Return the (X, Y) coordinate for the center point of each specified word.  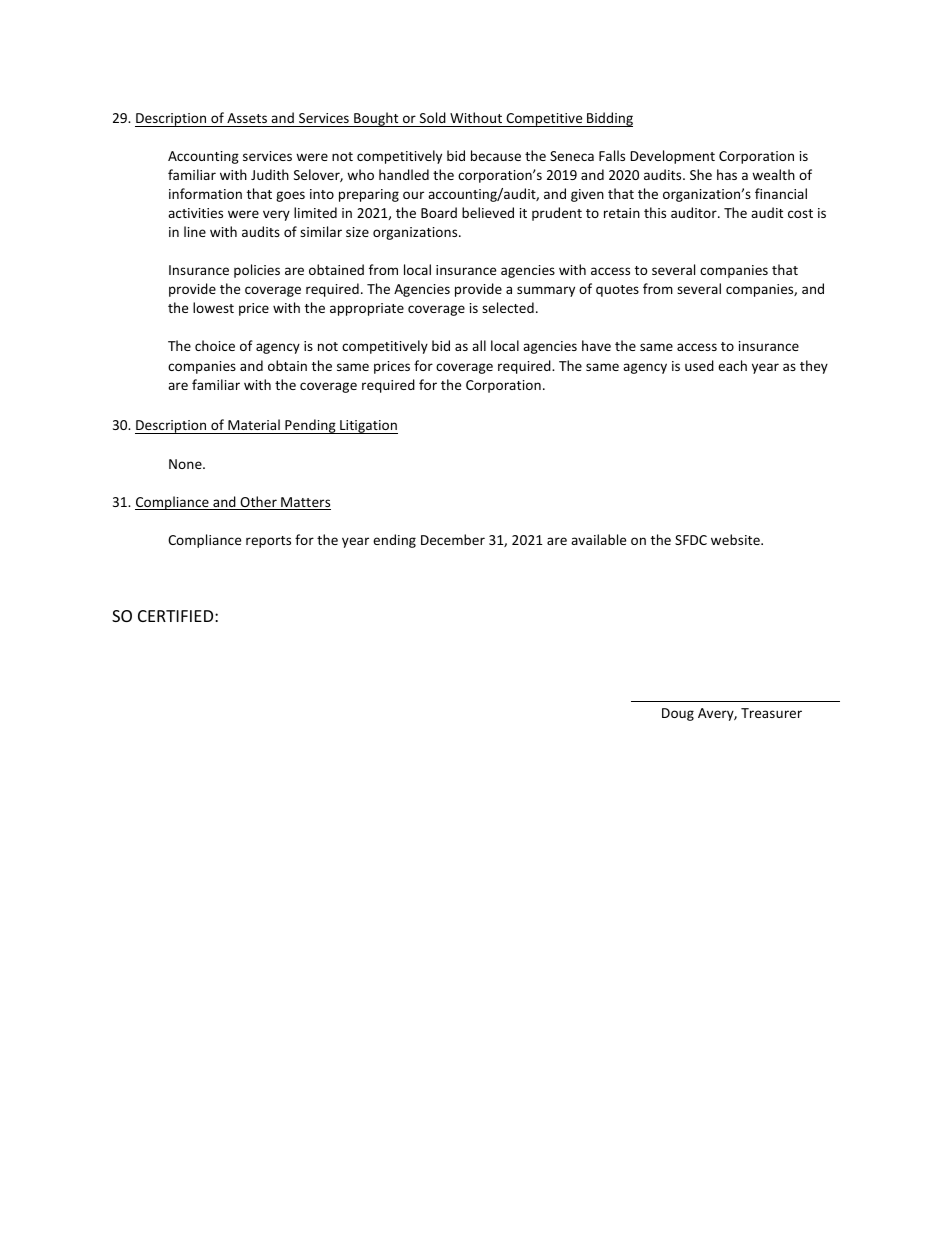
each (732, 365)
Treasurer (771, 713)
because (496, 155)
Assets (247, 118)
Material (254, 426)
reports (268, 542)
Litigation (368, 427)
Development (672, 157)
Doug (678, 714)
